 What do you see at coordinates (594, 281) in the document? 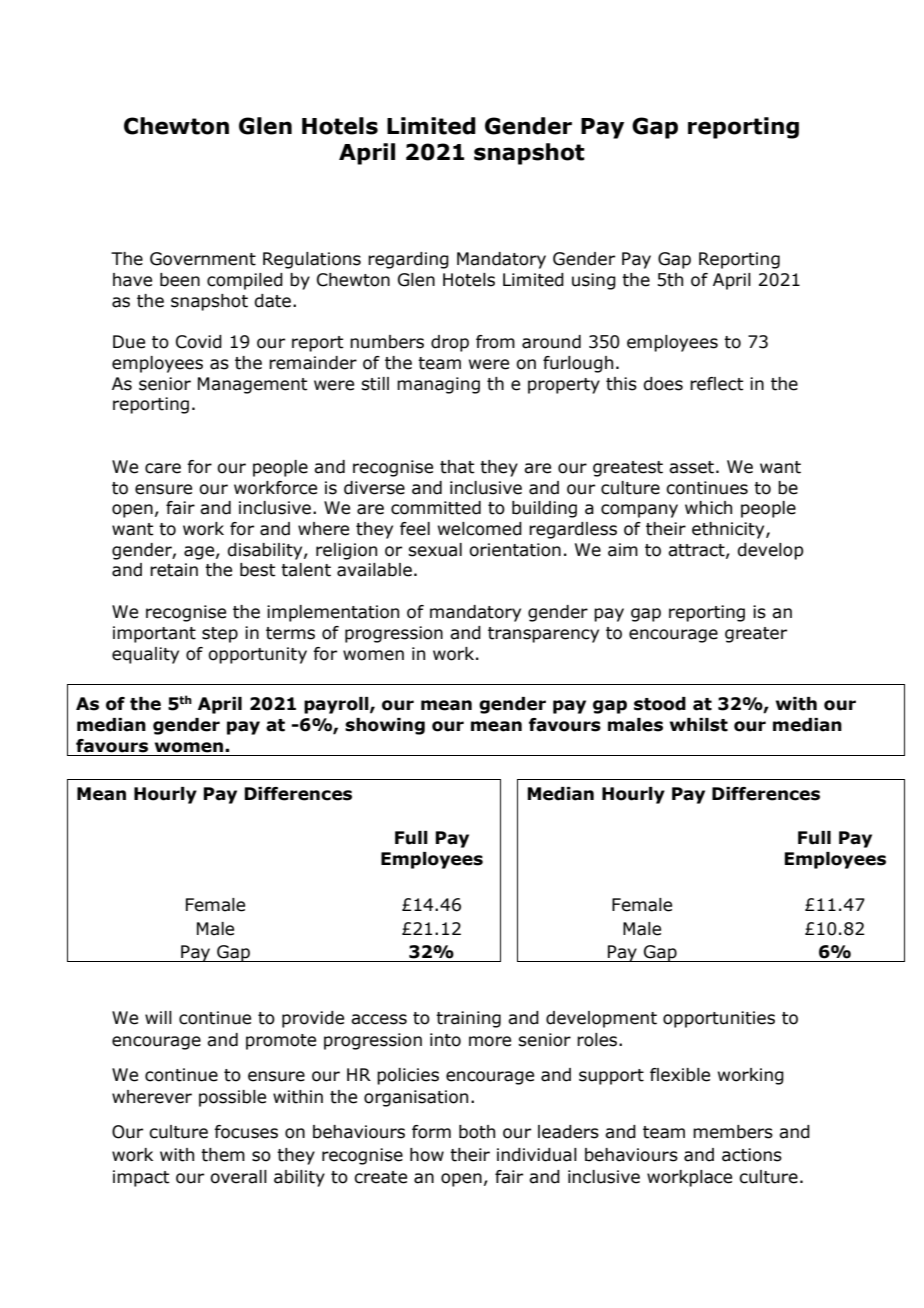
I see `using` at bounding box center [594, 281].
